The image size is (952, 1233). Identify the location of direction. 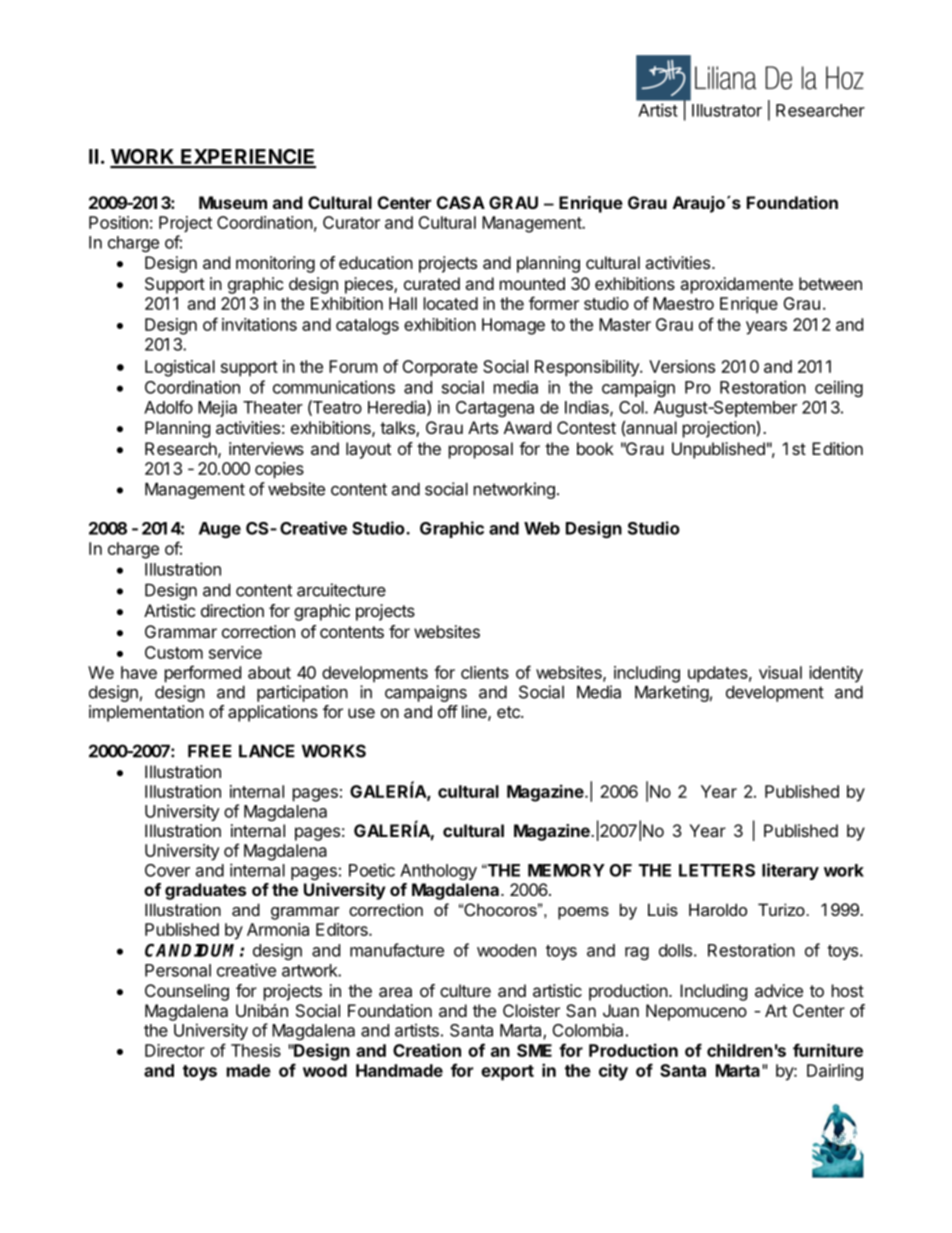
(232, 610).
